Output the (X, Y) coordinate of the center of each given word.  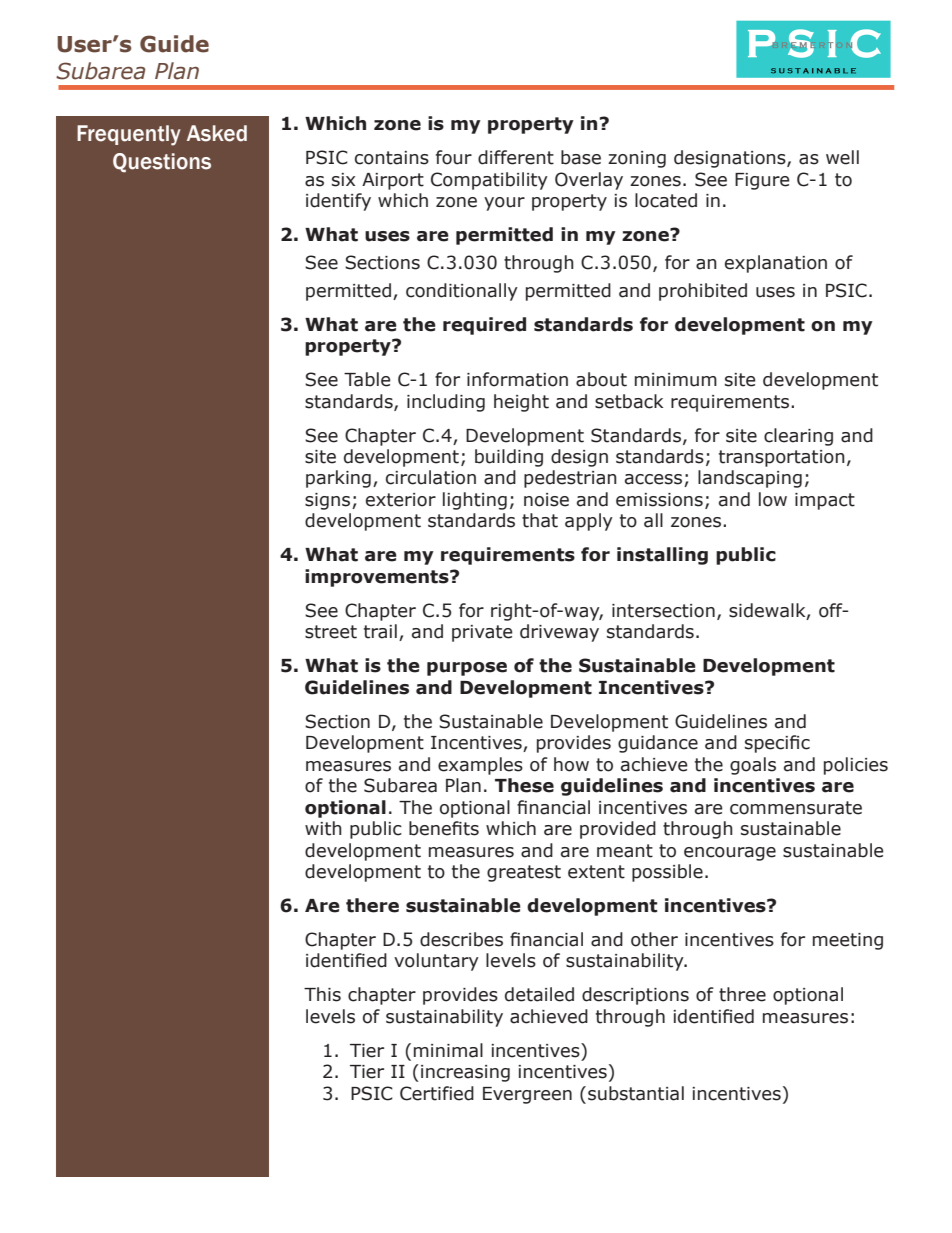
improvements (378, 578)
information (517, 379)
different (516, 157)
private (482, 633)
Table (367, 379)
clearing (798, 437)
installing (662, 556)
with (323, 828)
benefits (444, 828)
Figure (762, 181)
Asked (217, 133)
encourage (730, 854)
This (322, 994)
